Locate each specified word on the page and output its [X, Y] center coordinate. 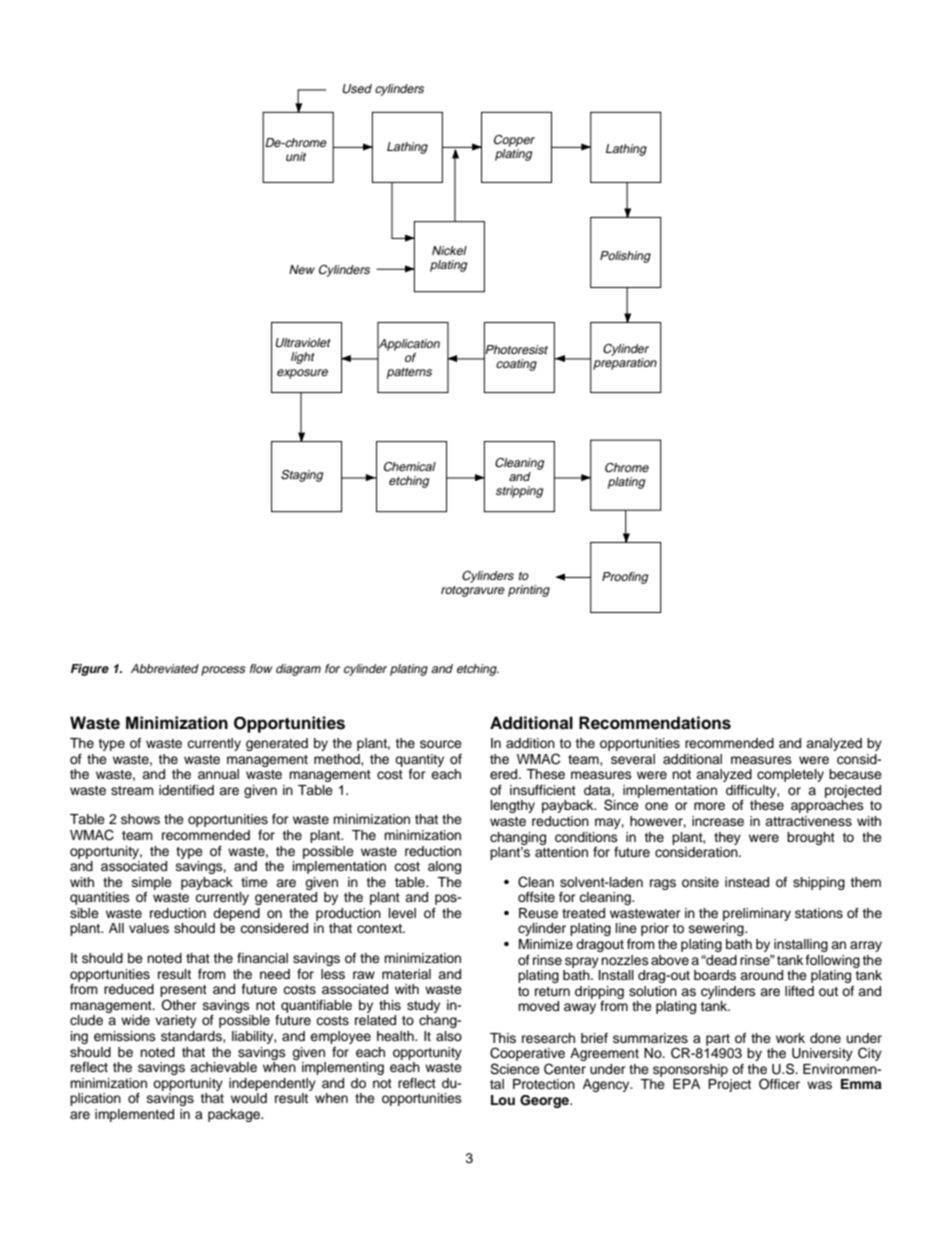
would [249, 1098]
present [183, 991]
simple [152, 883]
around [761, 975]
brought [811, 838]
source [441, 744]
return [552, 991]
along [444, 867]
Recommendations [655, 723]
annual [218, 774]
